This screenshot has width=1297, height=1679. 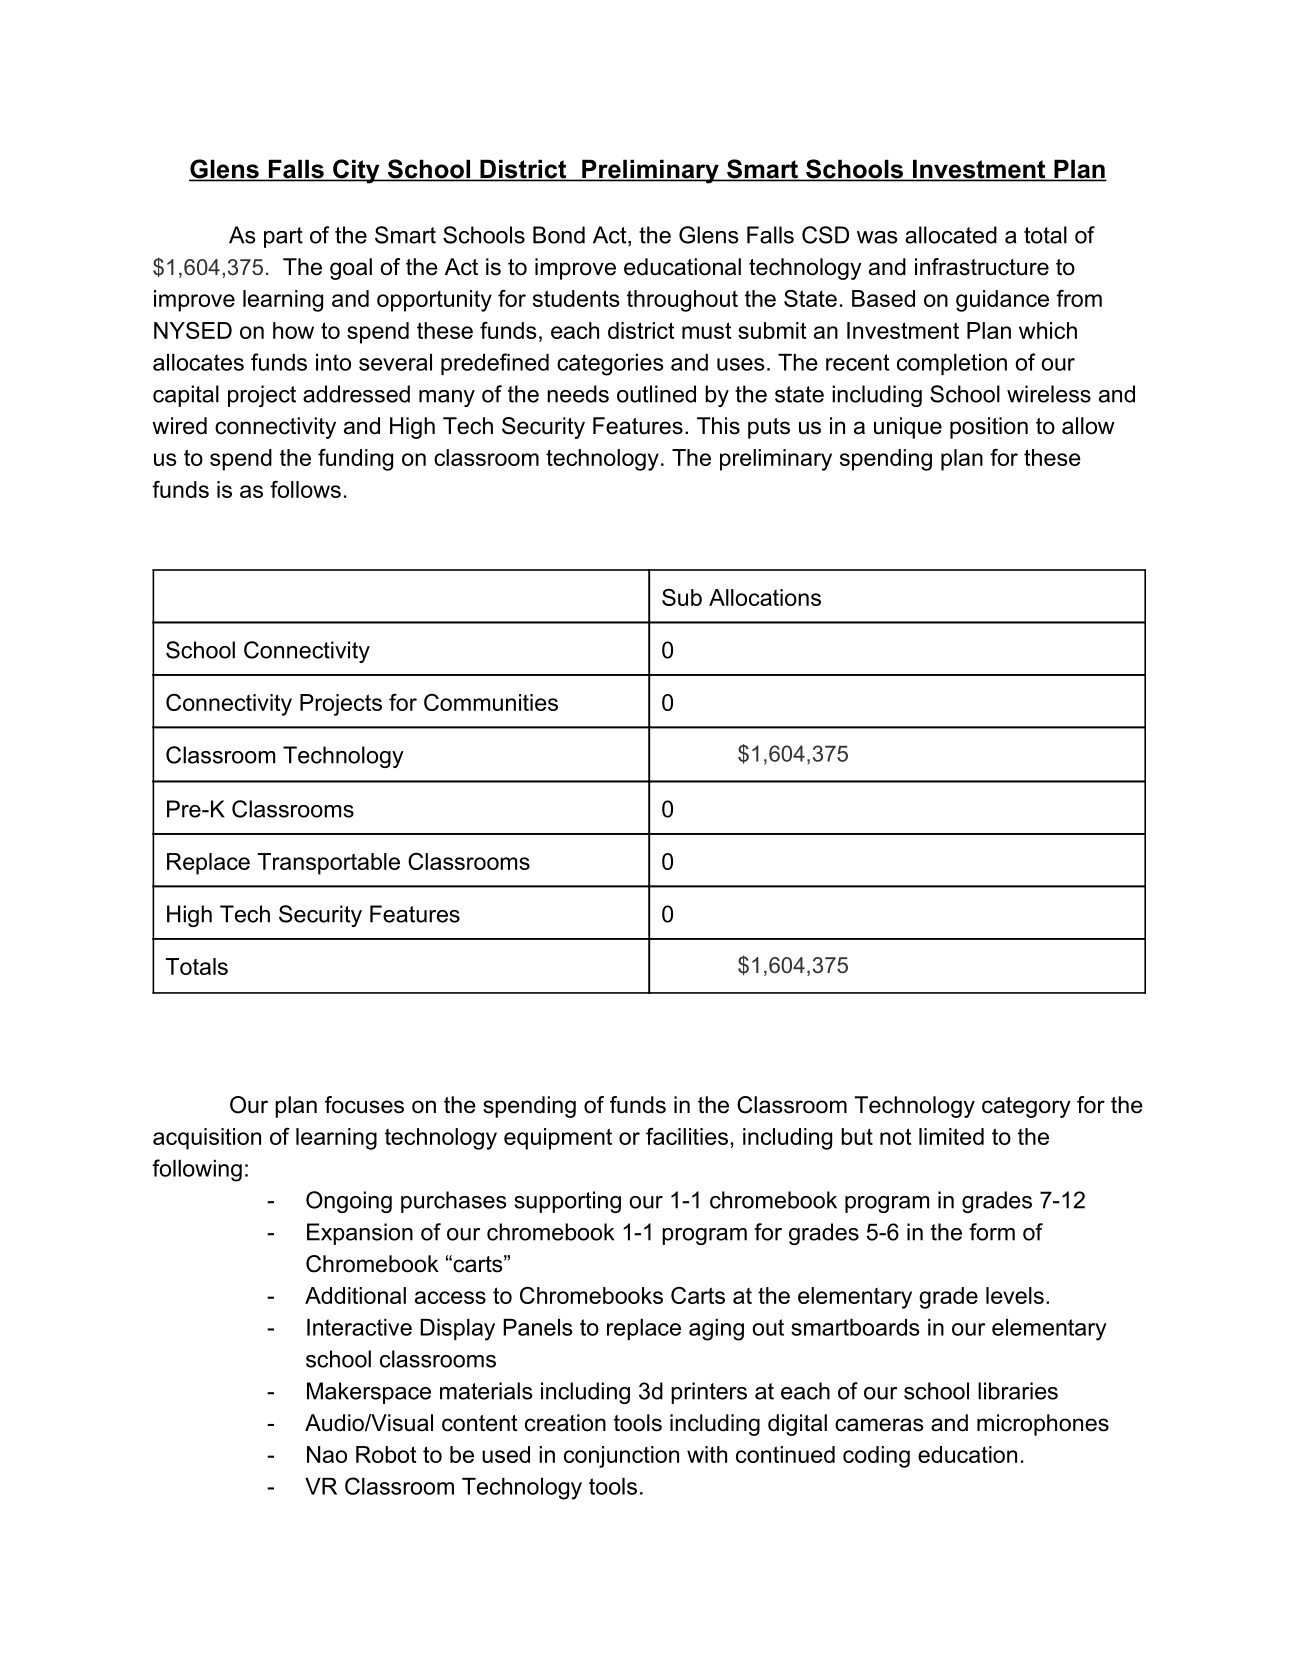 I want to click on libraries, so click(x=1018, y=1391).
